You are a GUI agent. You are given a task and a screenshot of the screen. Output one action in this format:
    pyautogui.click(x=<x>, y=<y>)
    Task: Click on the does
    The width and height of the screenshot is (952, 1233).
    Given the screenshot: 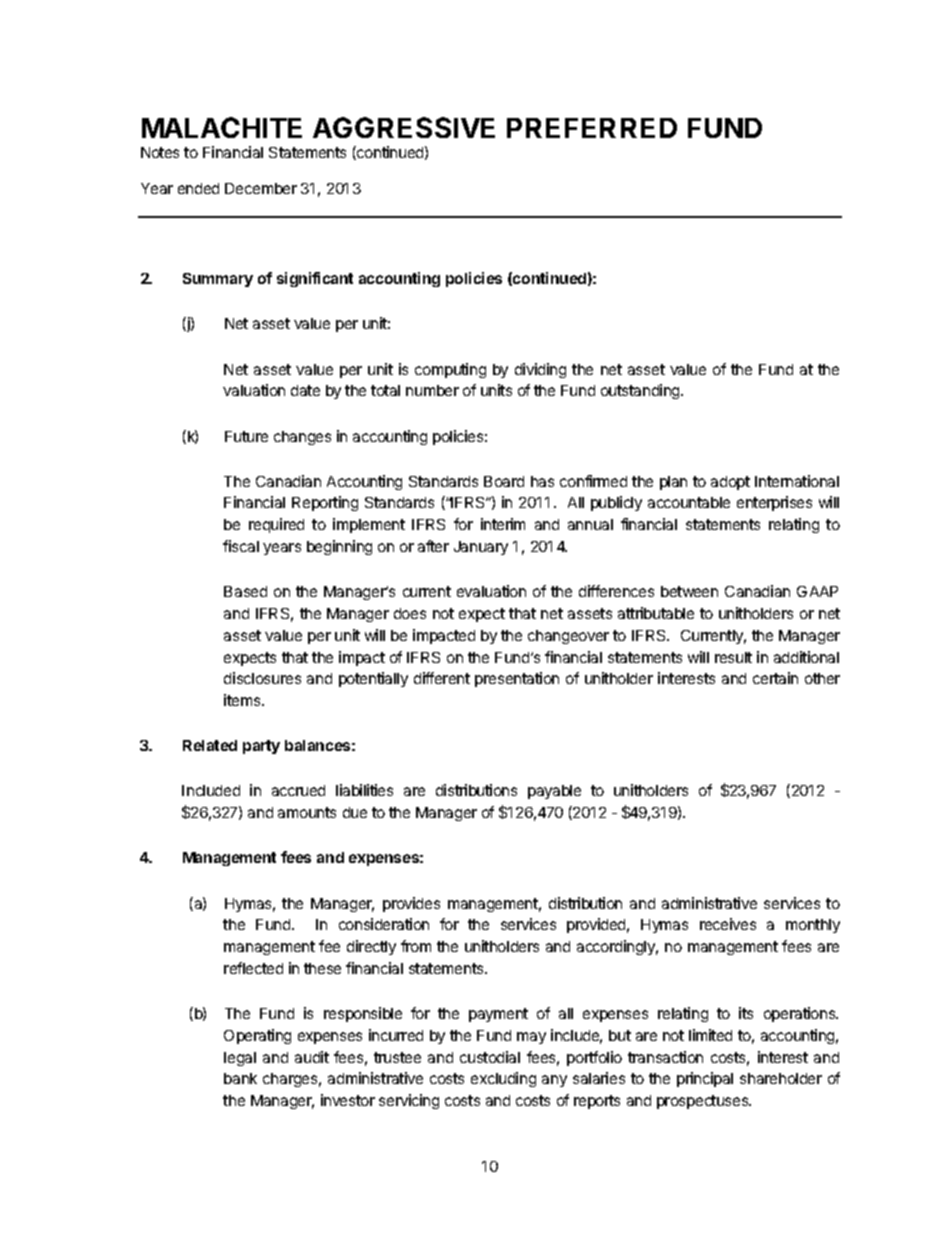 What is the action you would take?
    pyautogui.click(x=410, y=613)
